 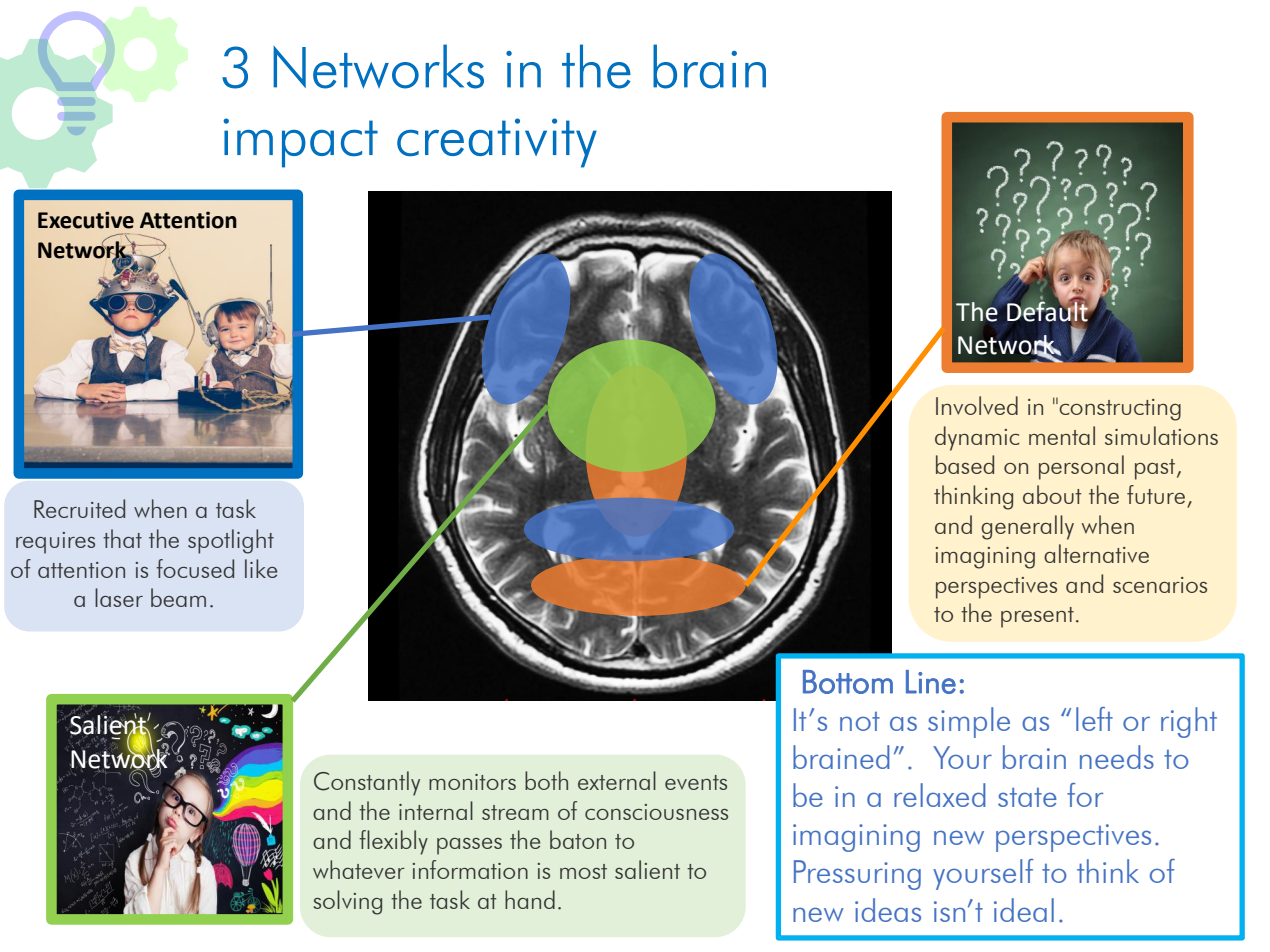 I want to click on spotlight, so click(x=231, y=541).
